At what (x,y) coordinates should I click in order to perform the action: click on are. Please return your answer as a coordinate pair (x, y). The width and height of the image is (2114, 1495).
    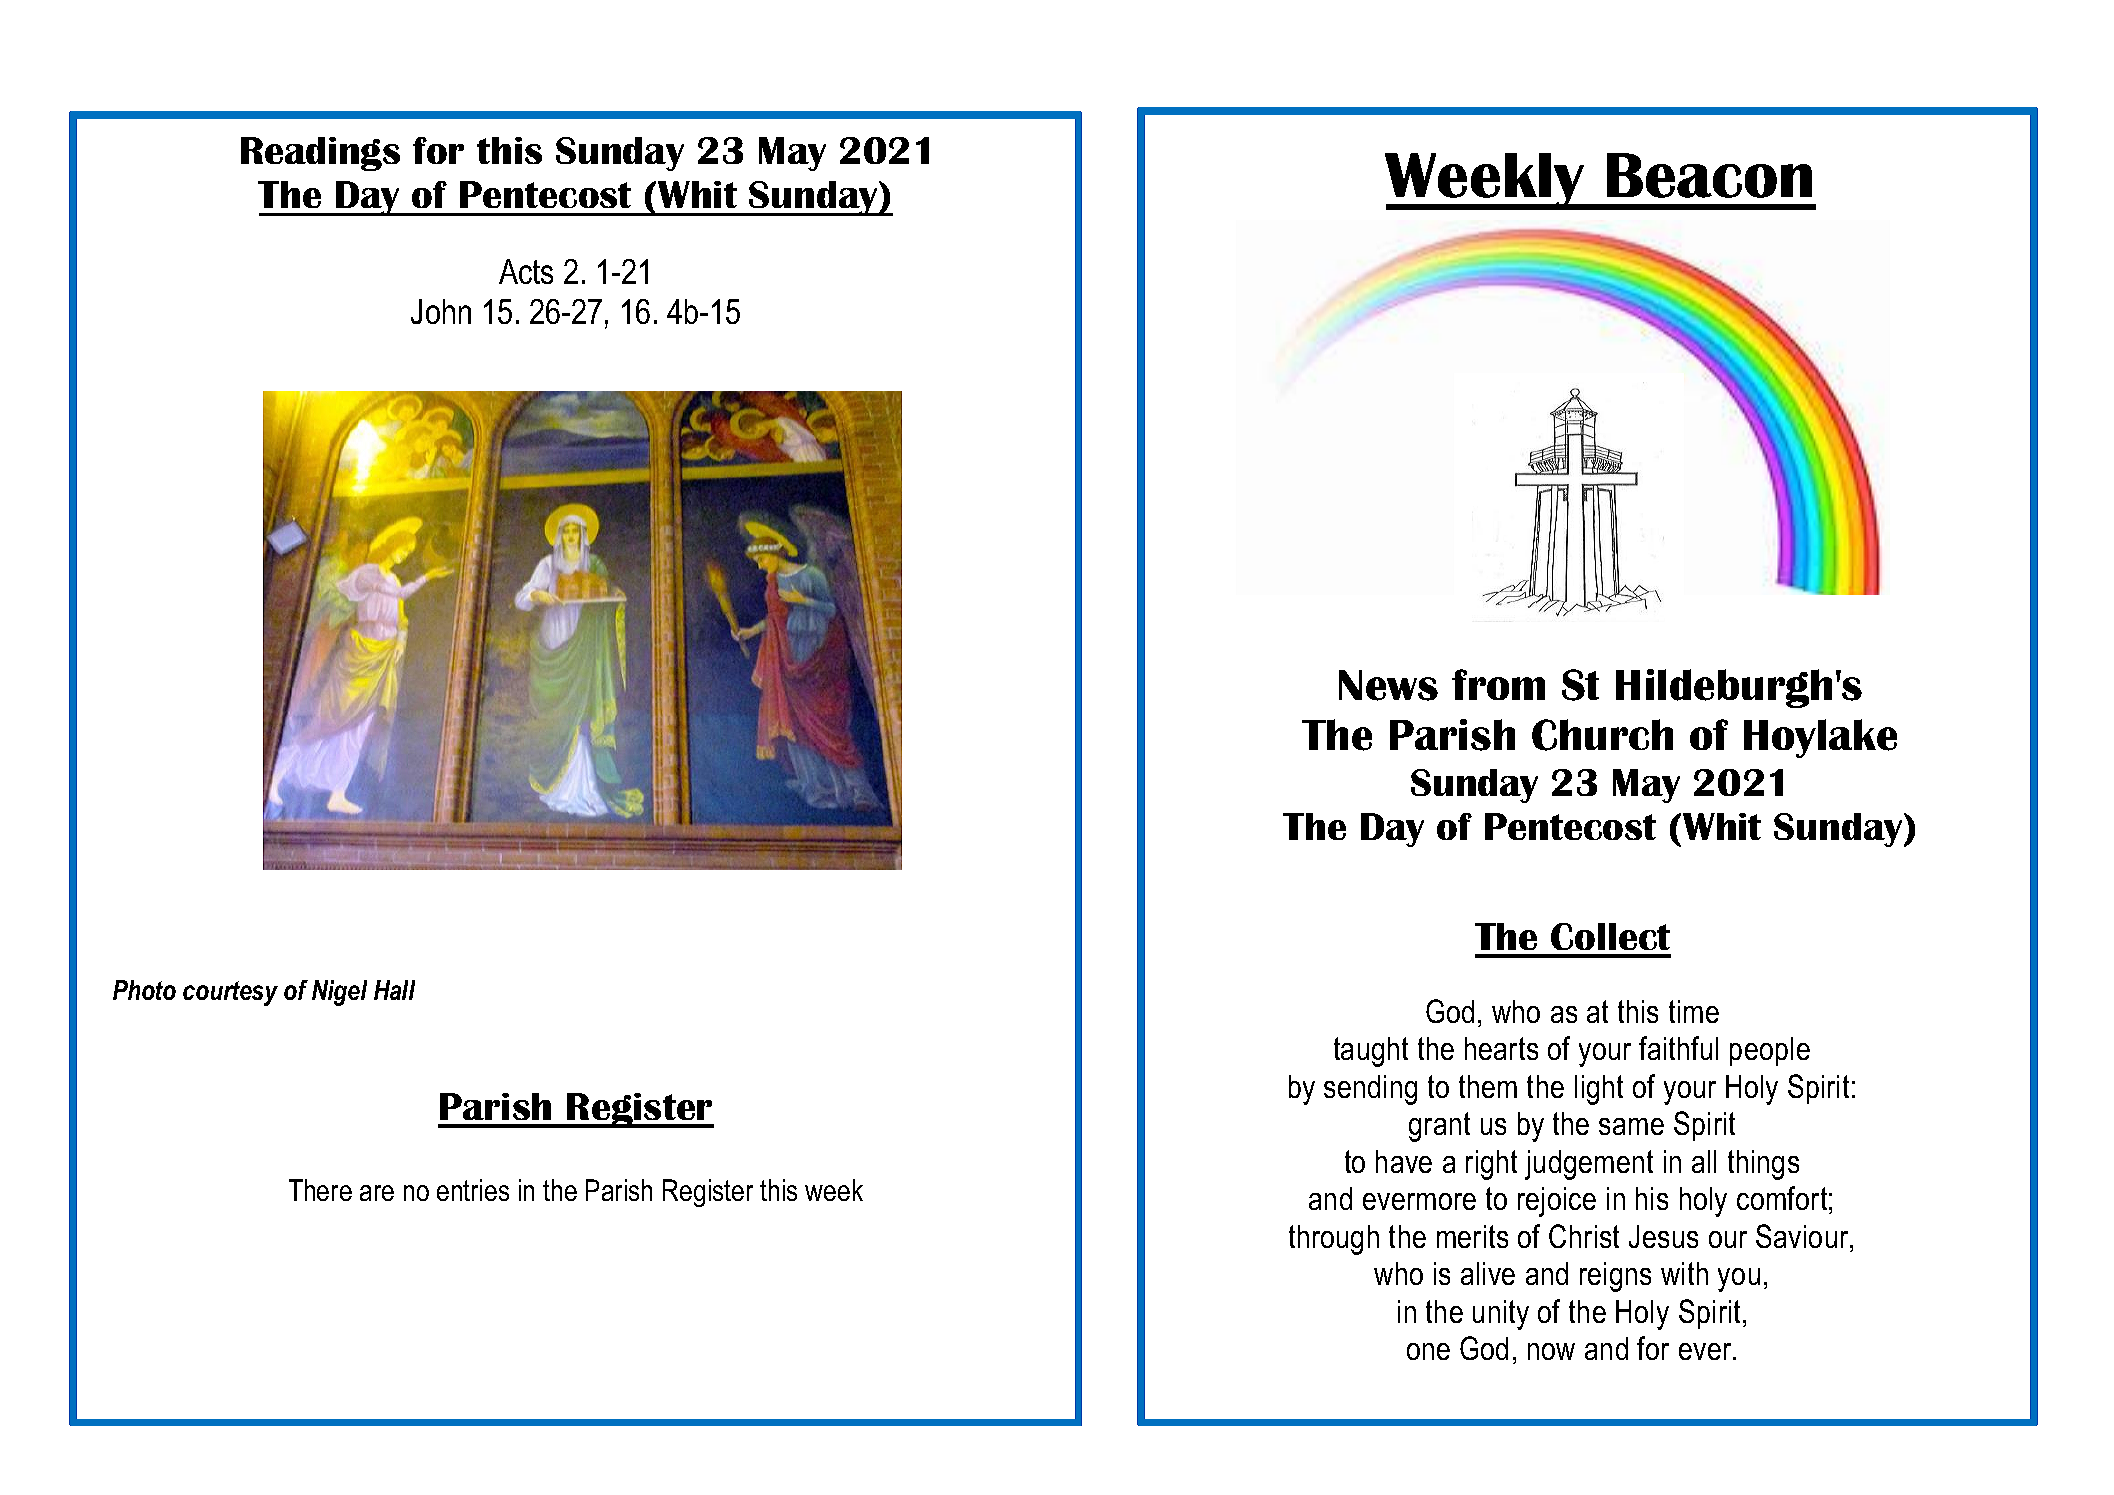
    Looking at the image, I should click on (377, 1193).
